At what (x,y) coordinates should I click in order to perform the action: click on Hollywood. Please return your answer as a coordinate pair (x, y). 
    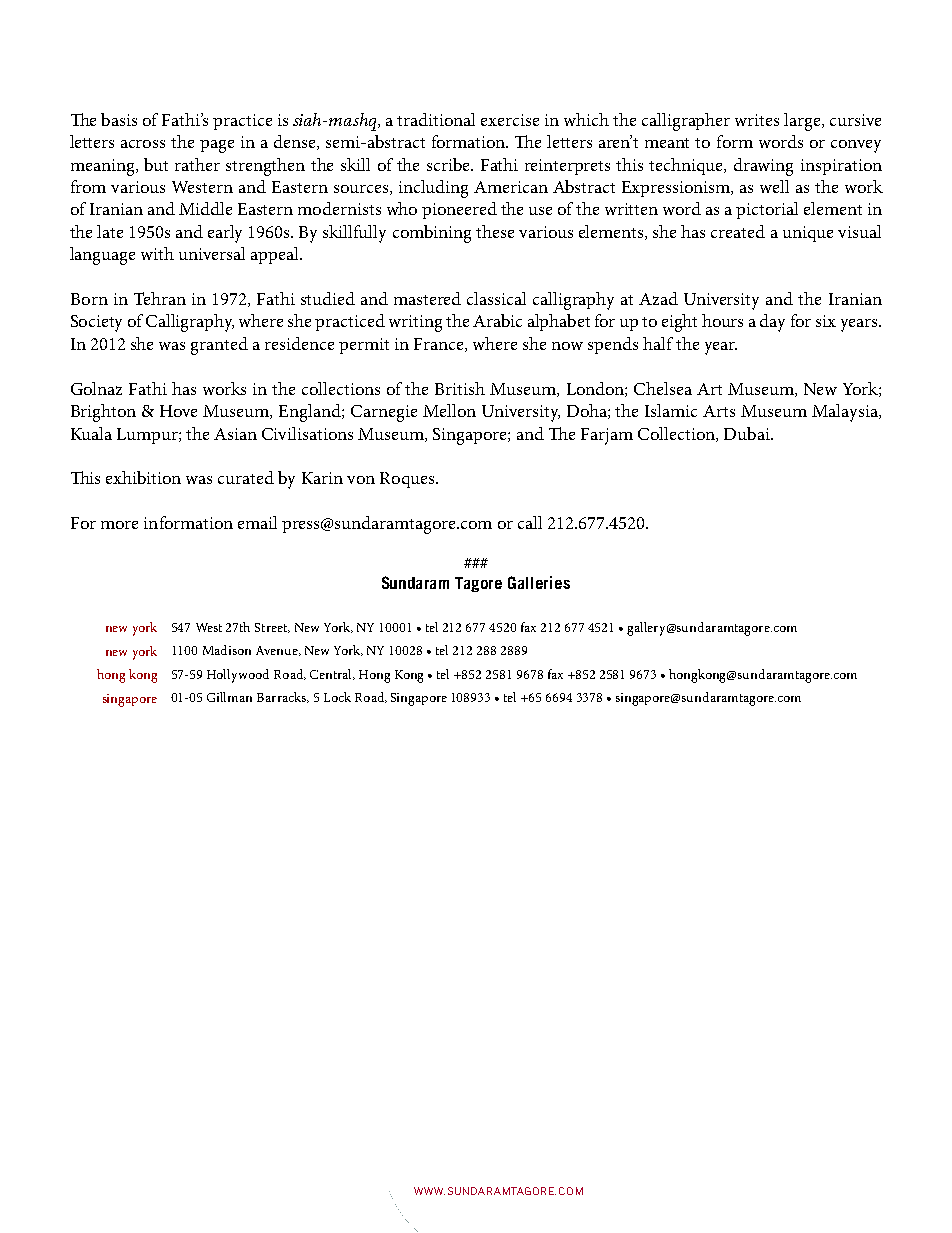
    Looking at the image, I should click on (238, 676).
